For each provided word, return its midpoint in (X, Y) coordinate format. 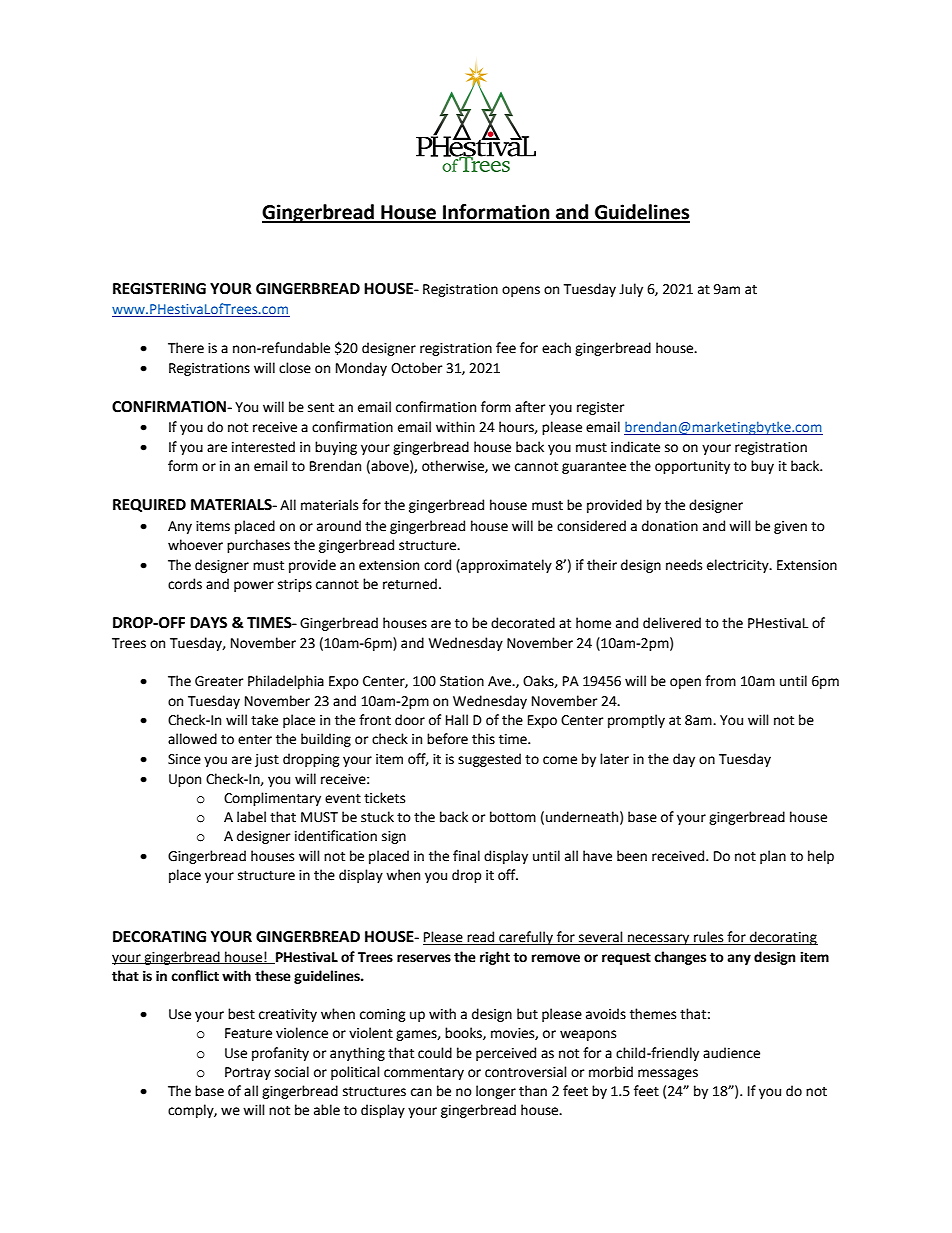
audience (731, 1053)
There (186, 348)
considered (591, 526)
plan (773, 857)
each (556, 348)
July (631, 290)
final (466, 856)
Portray (248, 1073)
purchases (258, 546)
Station (462, 681)
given (790, 527)
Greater (219, 681)
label (251, 817)
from (720, 681)
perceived (506, 1054)
